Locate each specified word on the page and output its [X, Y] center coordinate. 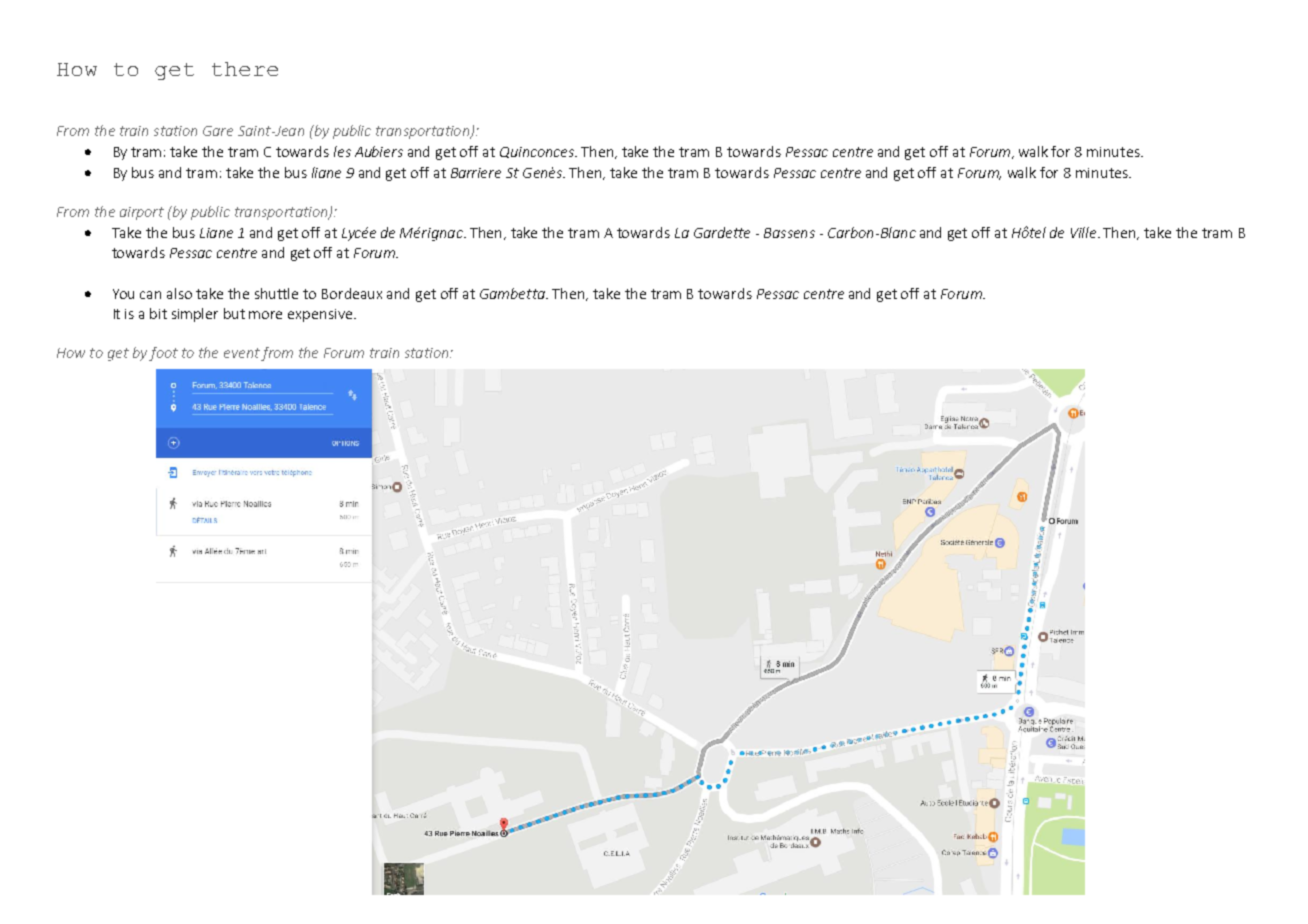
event [242, 353]
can [150, 295]
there [245, 69]
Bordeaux [352, 293]
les [342, 151]
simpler [195, 315]
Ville [1085, 232]
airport [142, 213]
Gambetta [513, 293]
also [179, 293]
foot [163, 354]
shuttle [276, 293]
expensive [321, 315]
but [234, 313]
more [265, 315]
